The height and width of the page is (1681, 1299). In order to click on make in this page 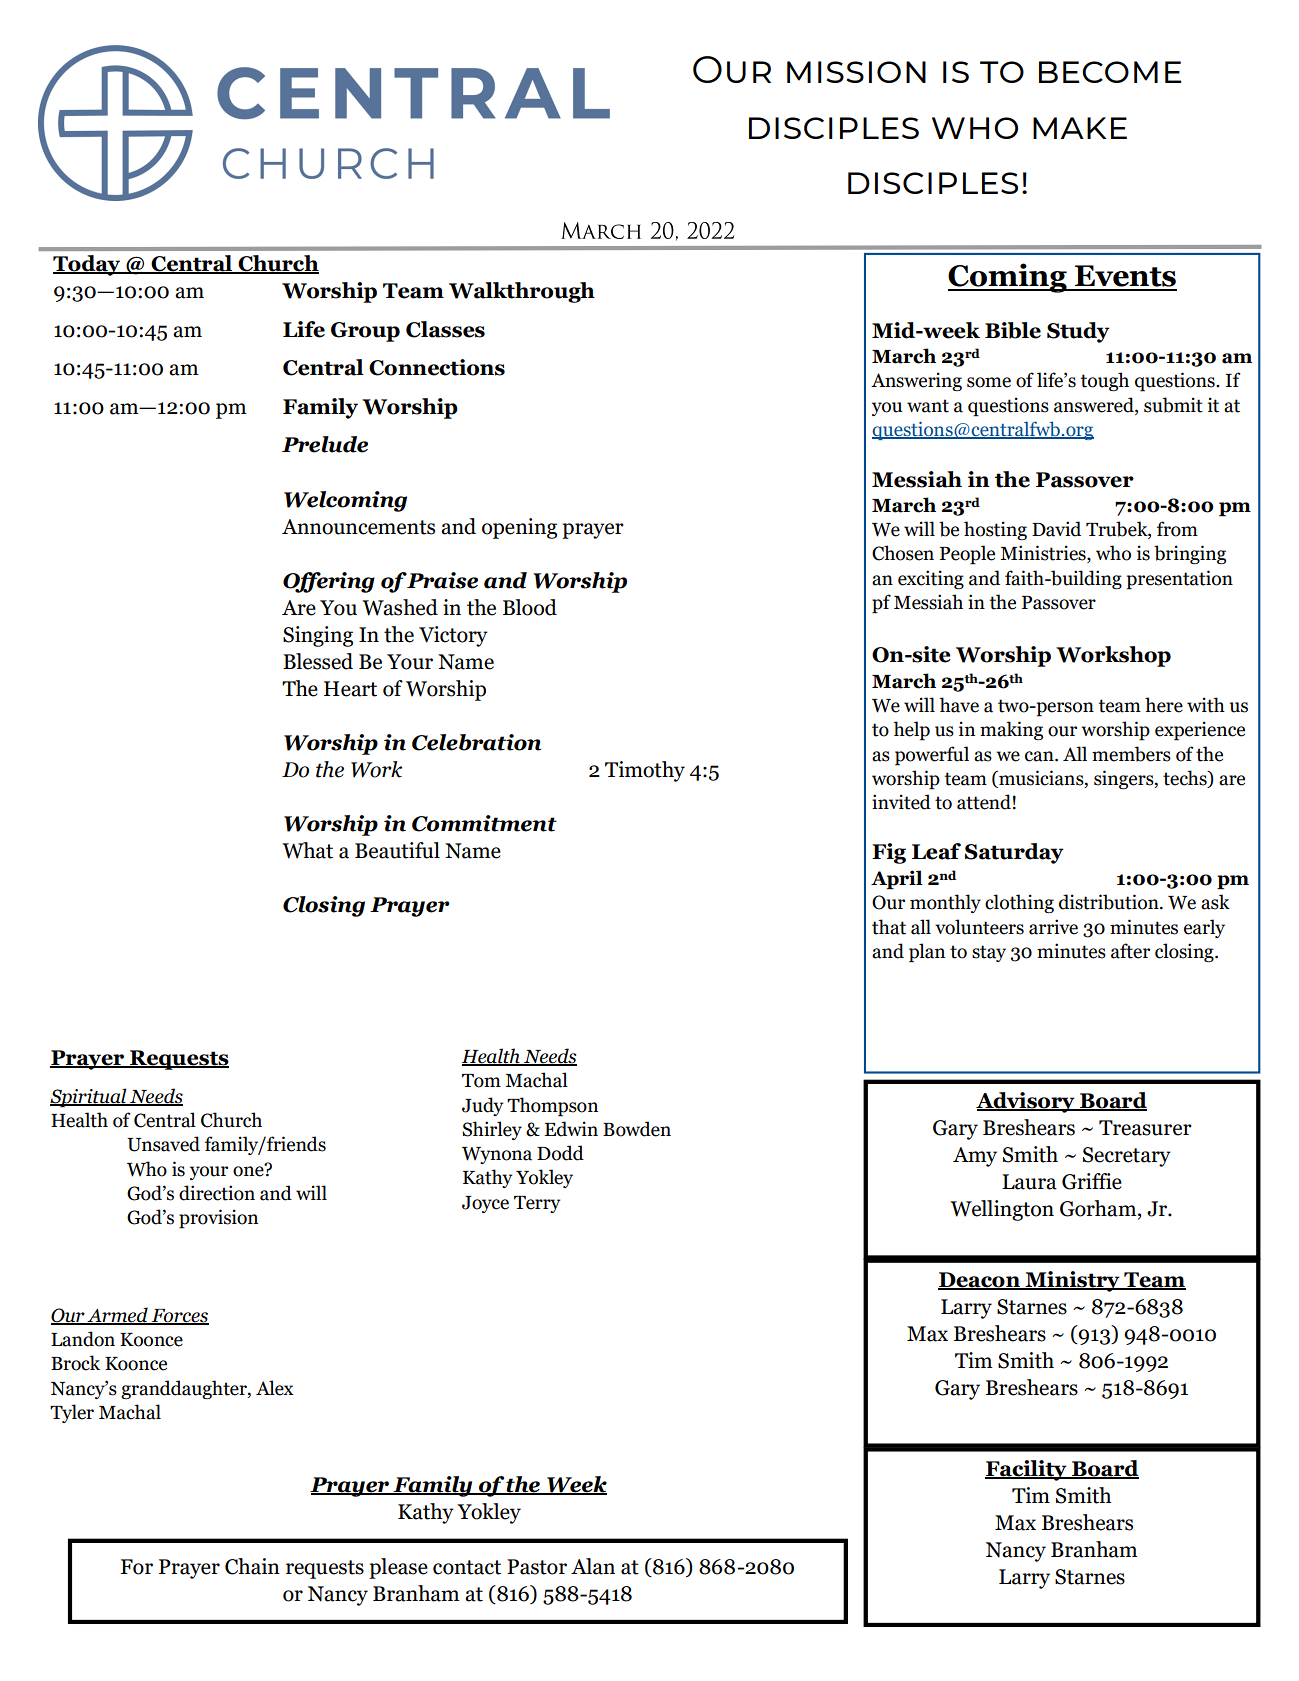, I will do `click(1080, 128)`.
